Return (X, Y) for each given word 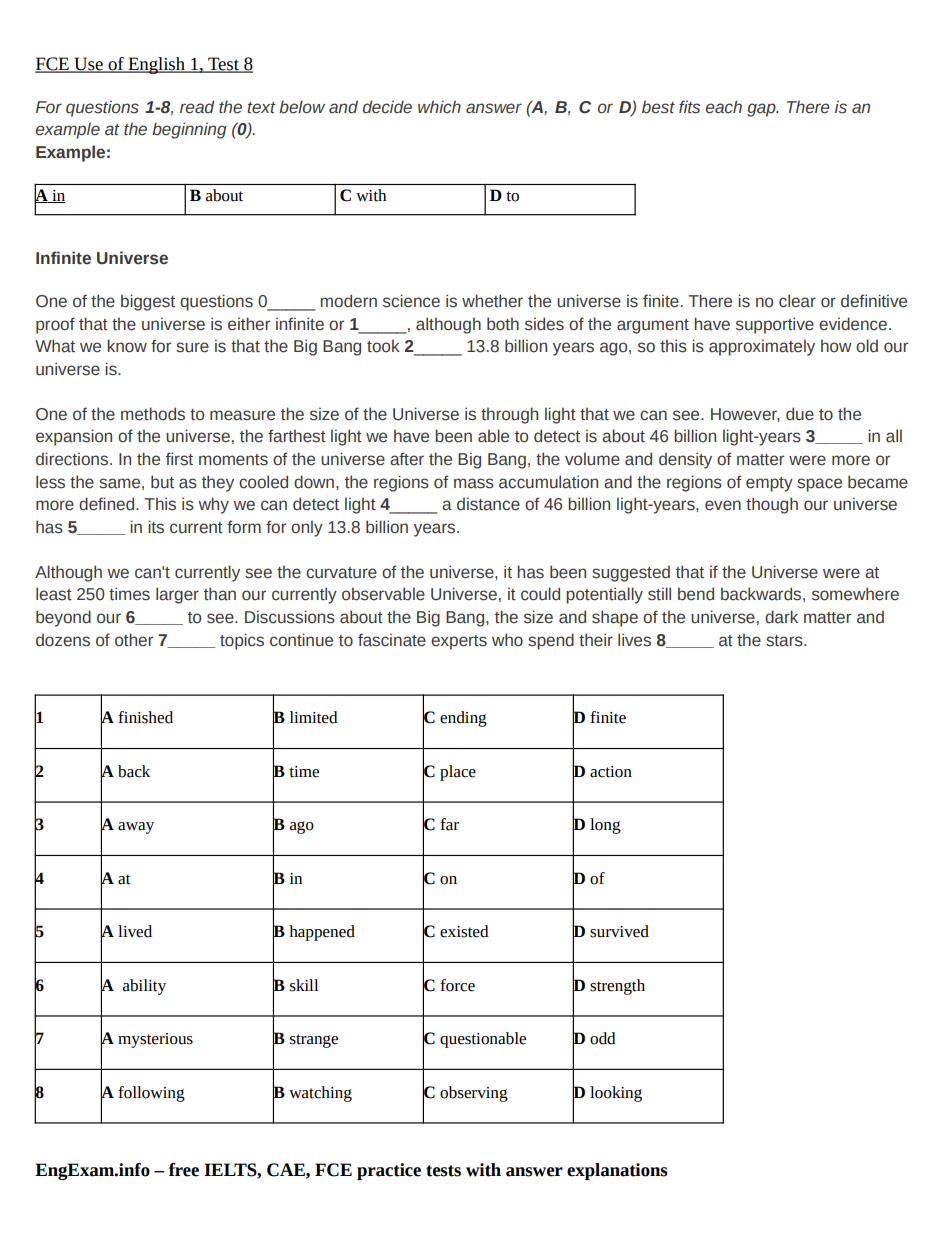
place (458, 773)
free (184, 1170)
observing (474, 1094)
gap (762, 110)
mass (474, 483)
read (197, 107)
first (179, 459)
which (439, 107)
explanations (617, 1171)
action (611, 772)
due (800, 414)
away (136, 828)
